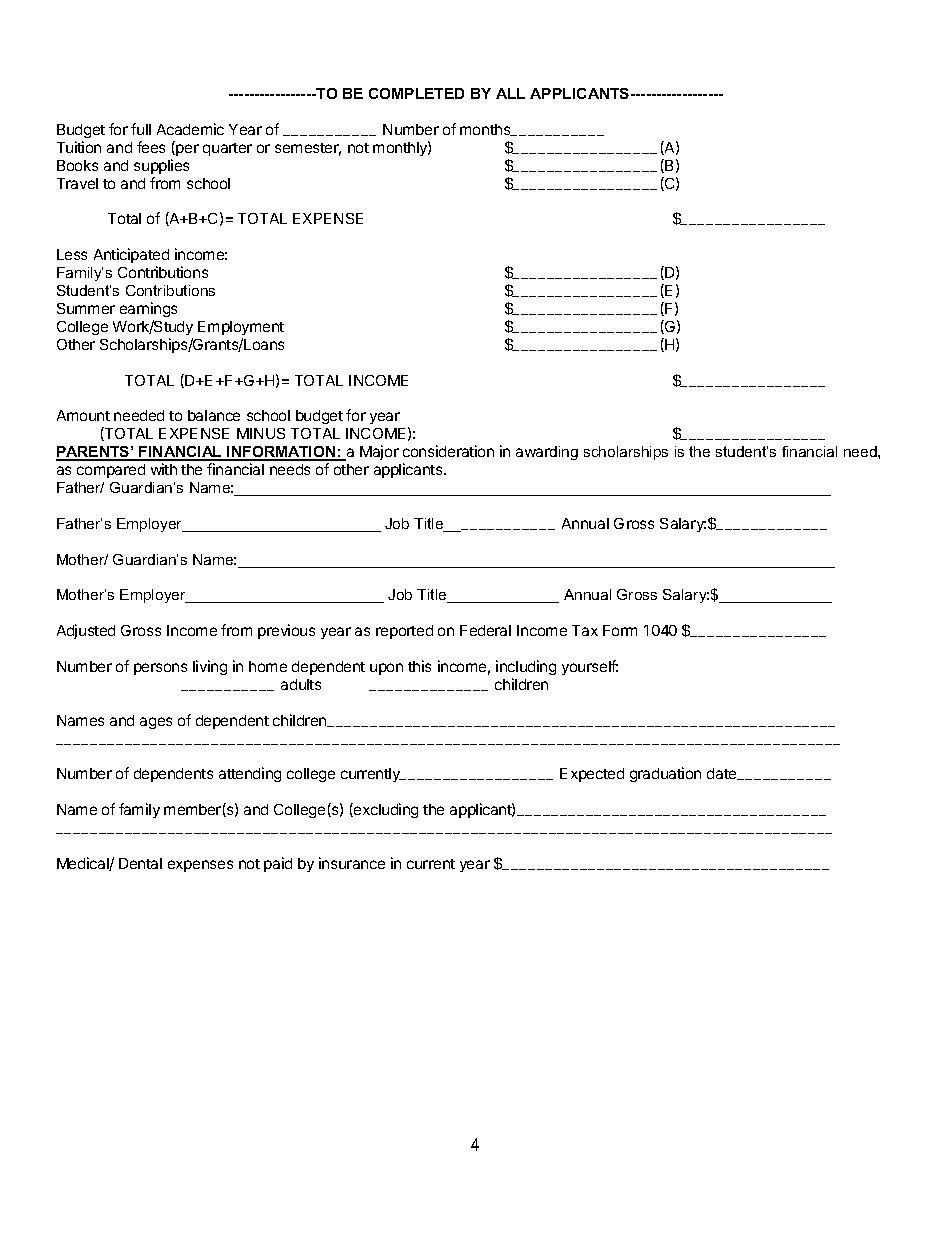  Describe the element at coordinates (379, 452) in the screenshot. I see `Major` at that location.
